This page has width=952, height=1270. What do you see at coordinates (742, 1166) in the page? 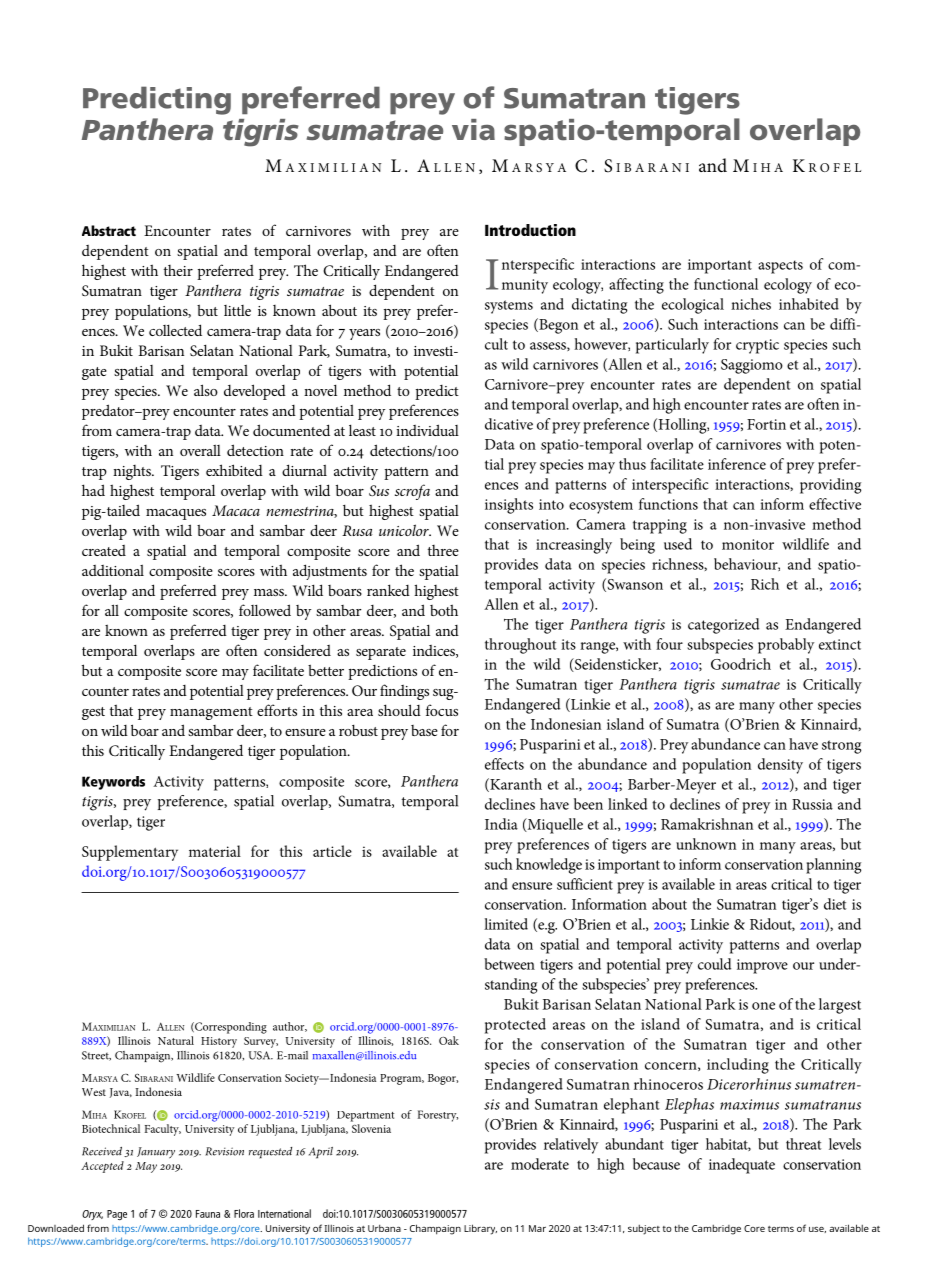
I see `inadequate` at bounding box center [742, 1166].
